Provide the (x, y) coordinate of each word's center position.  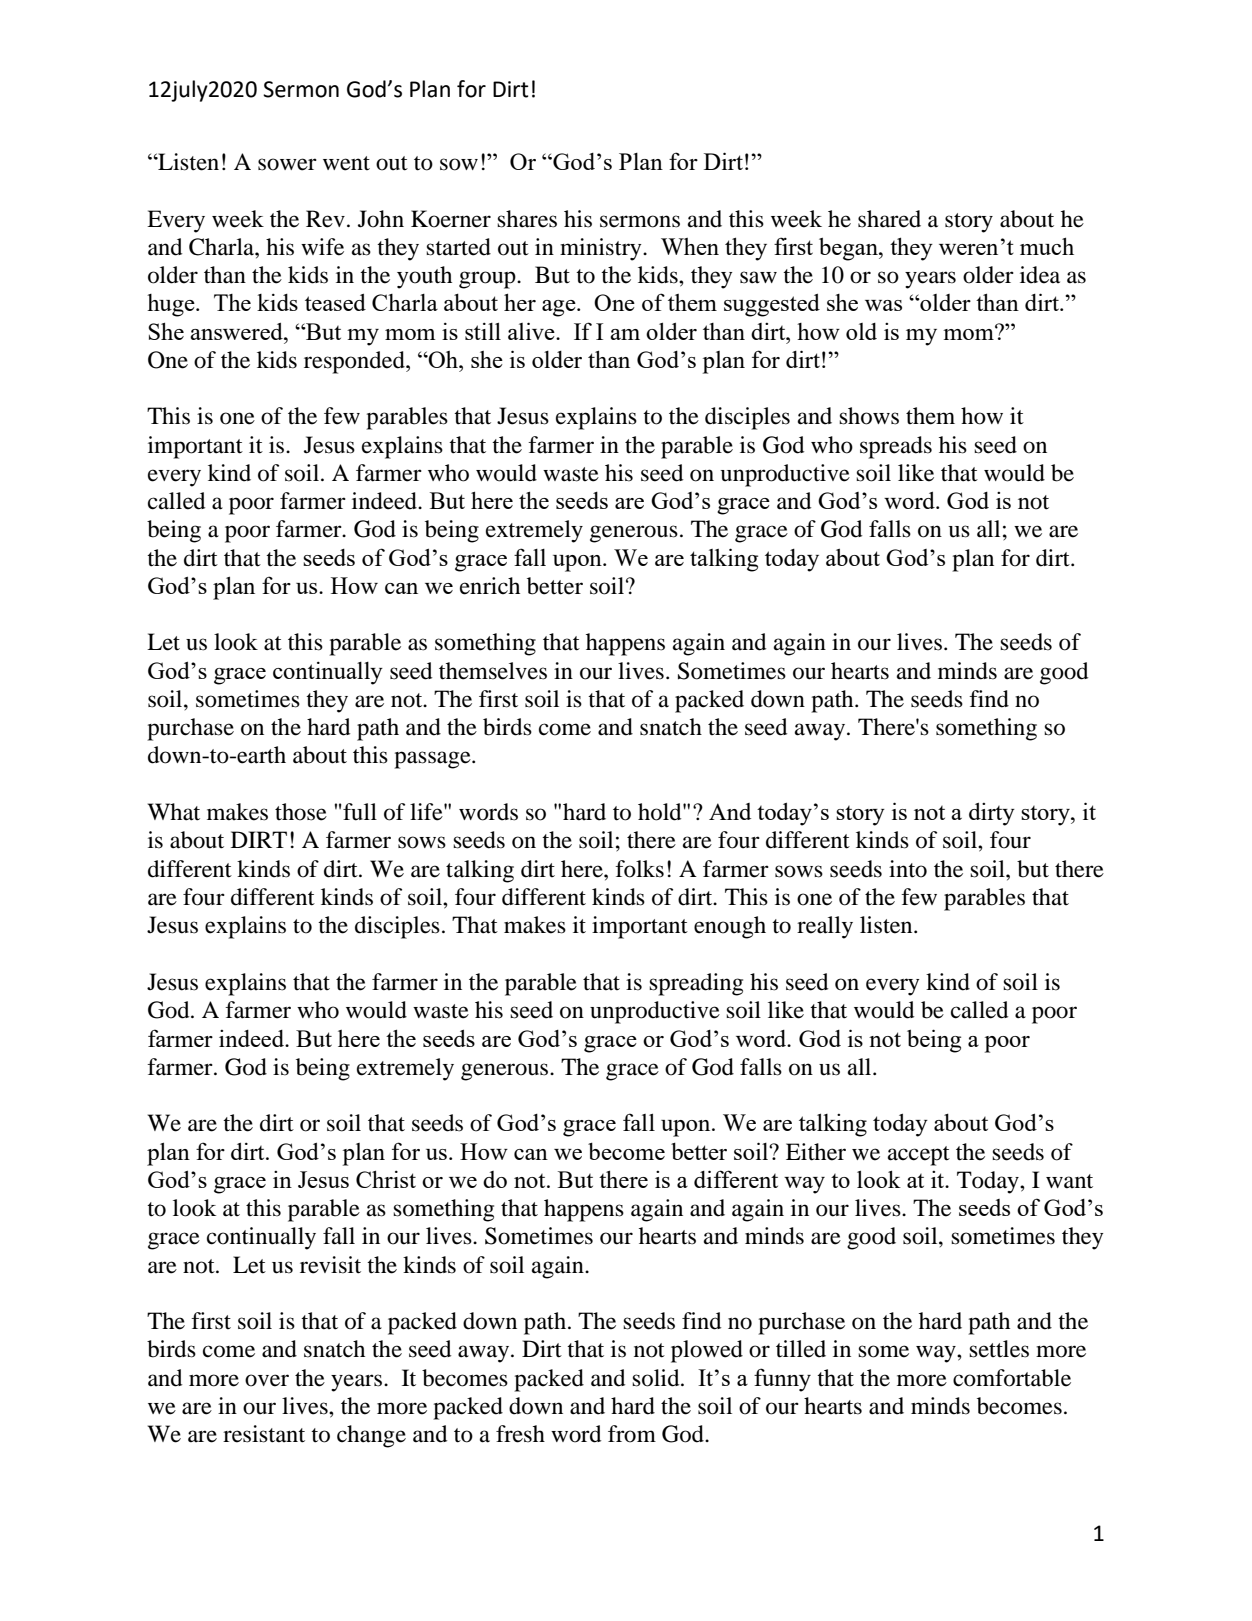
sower (287, 164)
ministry (602, 249)
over (267, 1380)
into (908, 869)
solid (657, 1378)
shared (889, 219)
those (301, 812)
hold (661, 812)
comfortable (1012, 1378)
